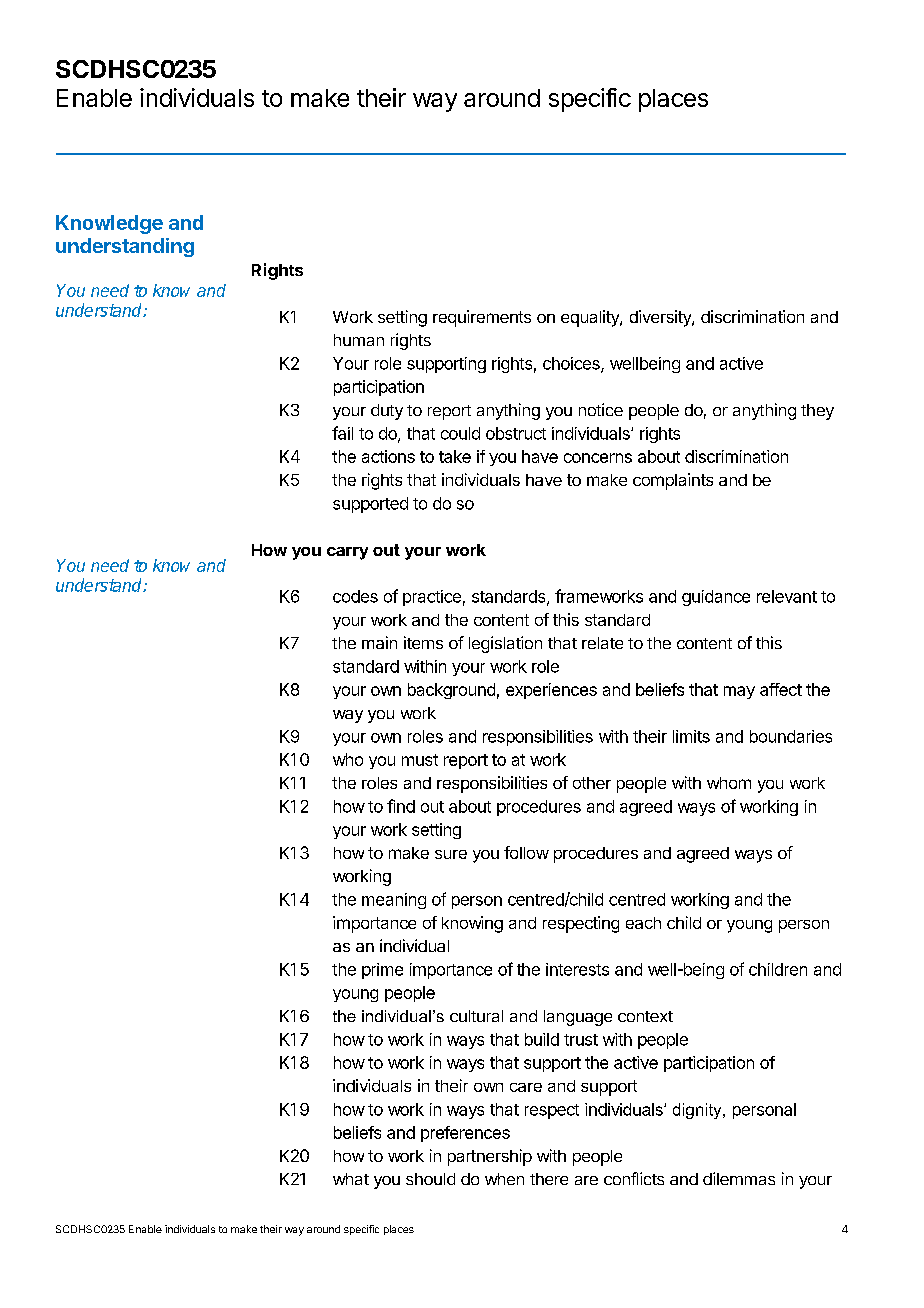  I want to click on prime, so click(382, 971).
